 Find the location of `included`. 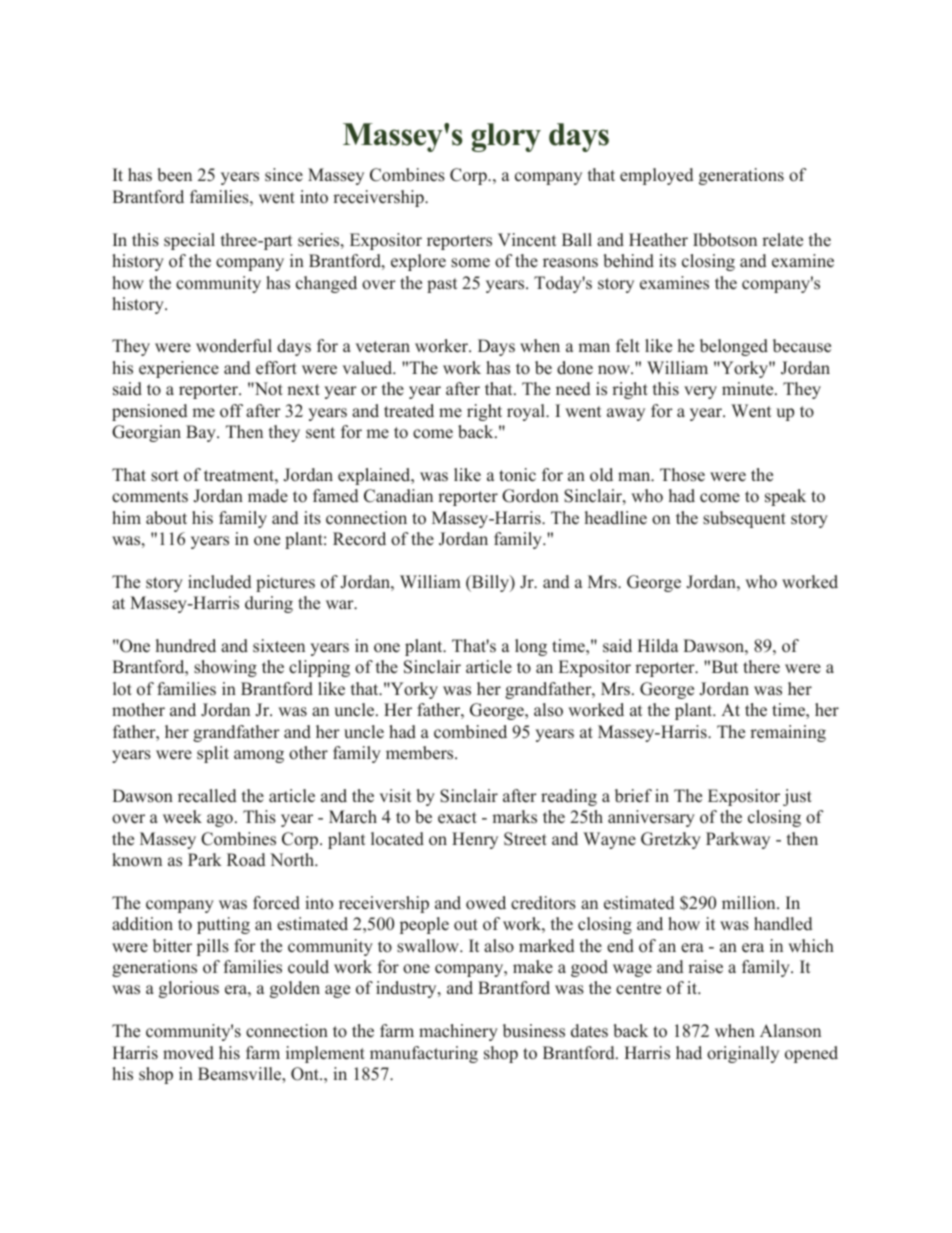

included is located at coordinates (220, 582).
